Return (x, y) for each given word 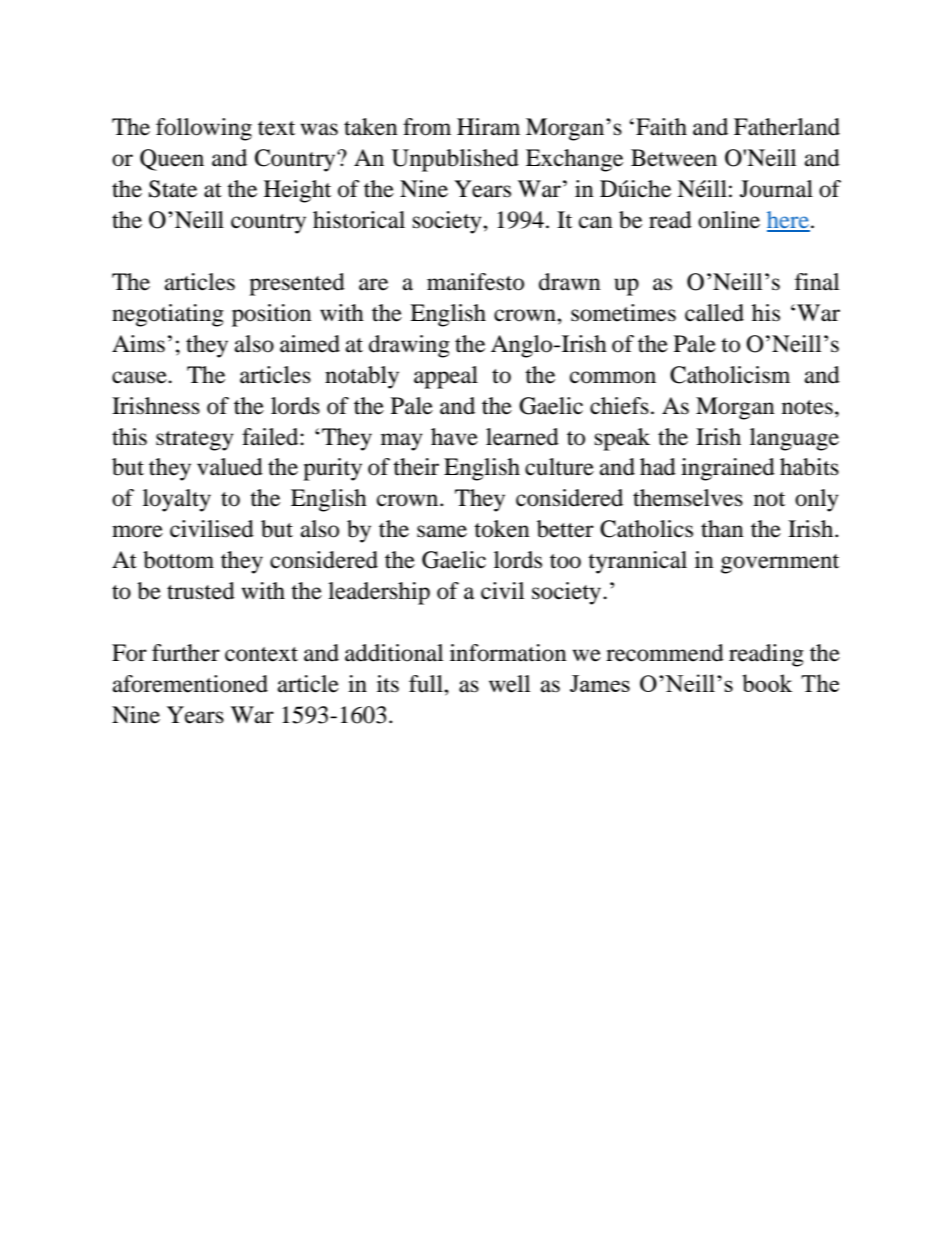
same (442, 531)
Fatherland (787, 127)
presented (297, 284)
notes (807, 407)
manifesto (475, 282)
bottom (178, 560)
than (722, 529)
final (817, 282)
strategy (195, 441)
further (186, 653)
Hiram (488, 127)
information (508, 653)
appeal (446, 377)
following (204, 129)
